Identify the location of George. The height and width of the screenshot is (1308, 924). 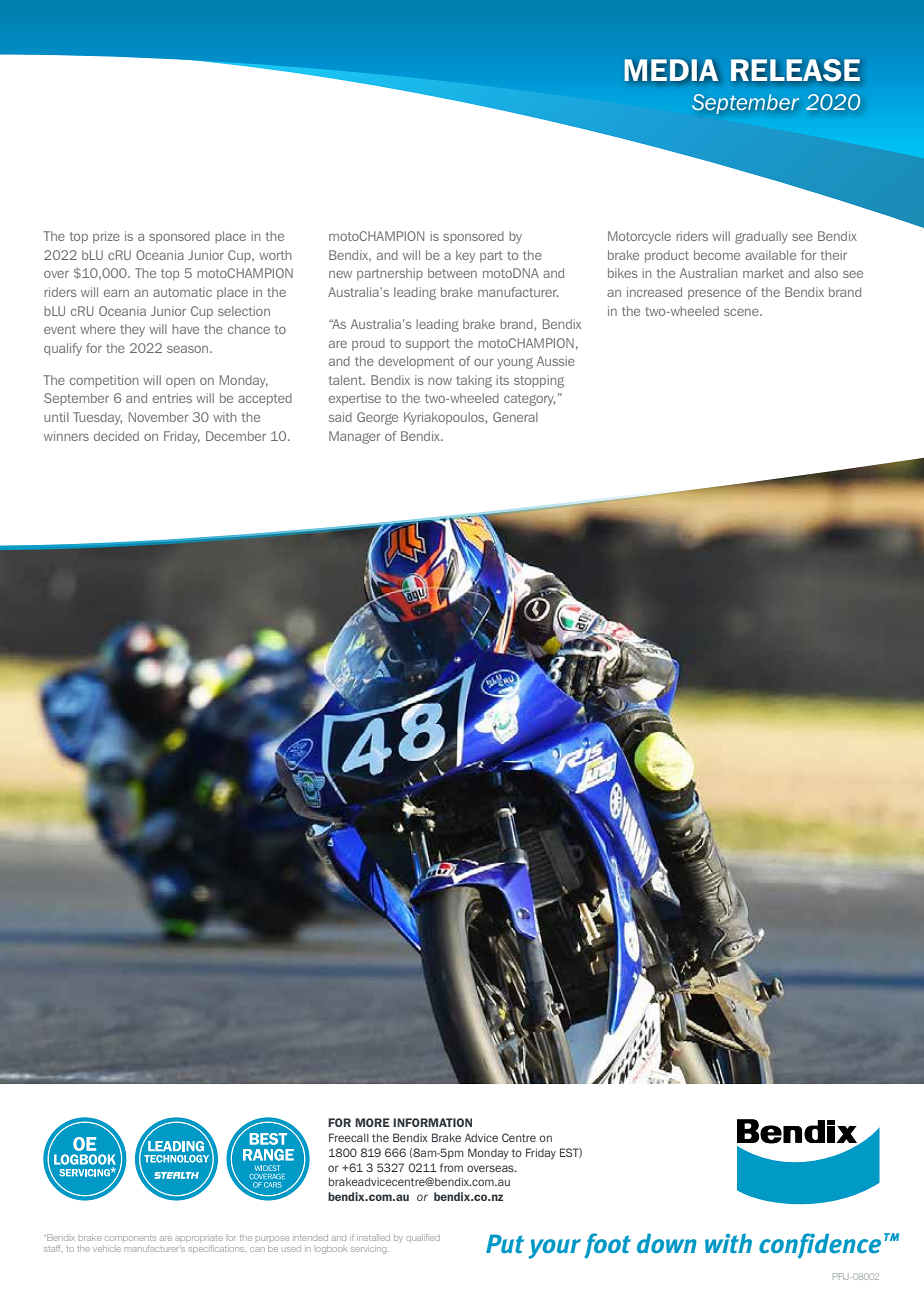
(377, 418).
